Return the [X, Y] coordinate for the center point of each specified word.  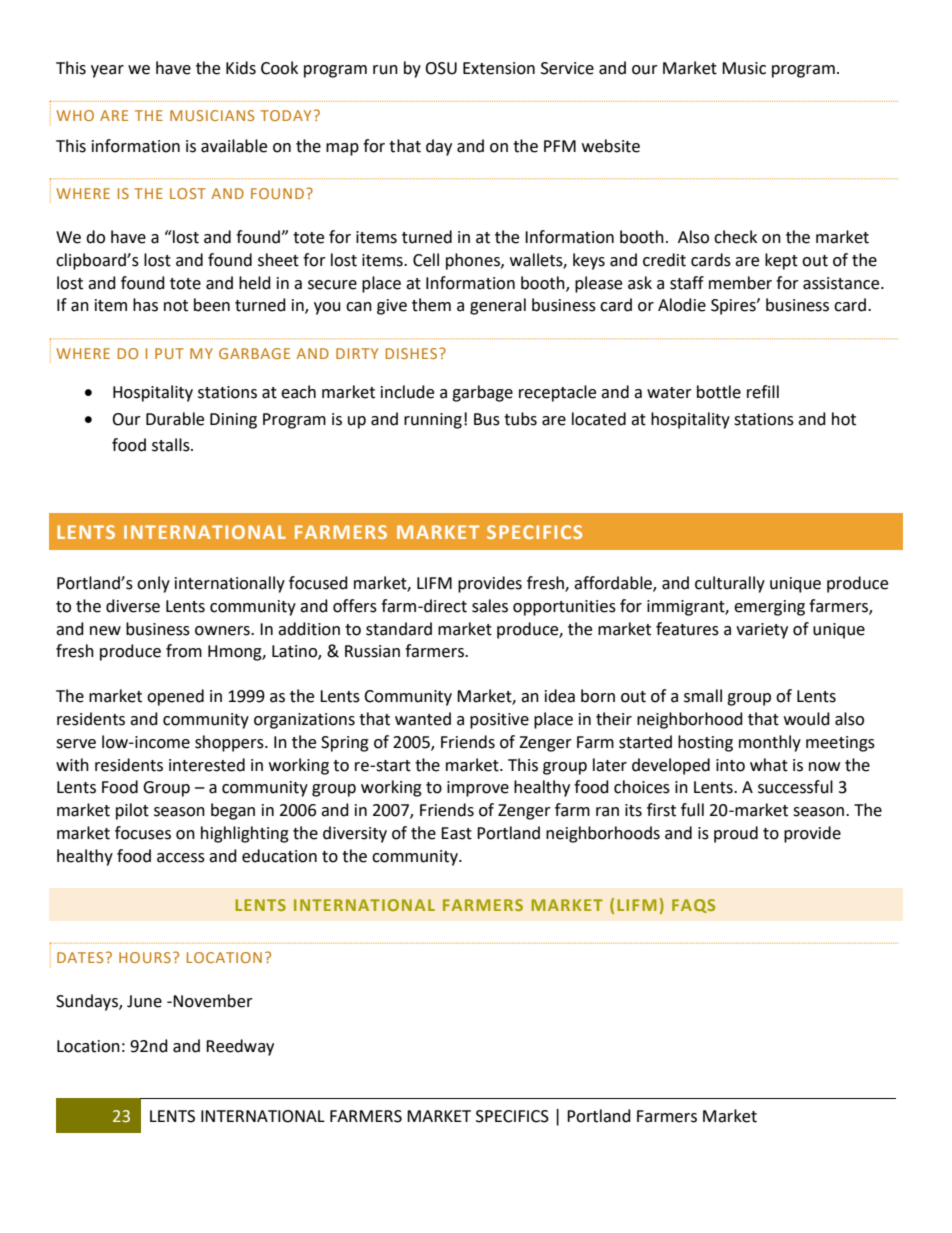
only [153, 584]
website [611, 146]
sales [490, 606]
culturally [730, 584]
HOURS [145, 957]
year [107, 71]
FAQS [693, 906]
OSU [441, 68]
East [456, 833]
